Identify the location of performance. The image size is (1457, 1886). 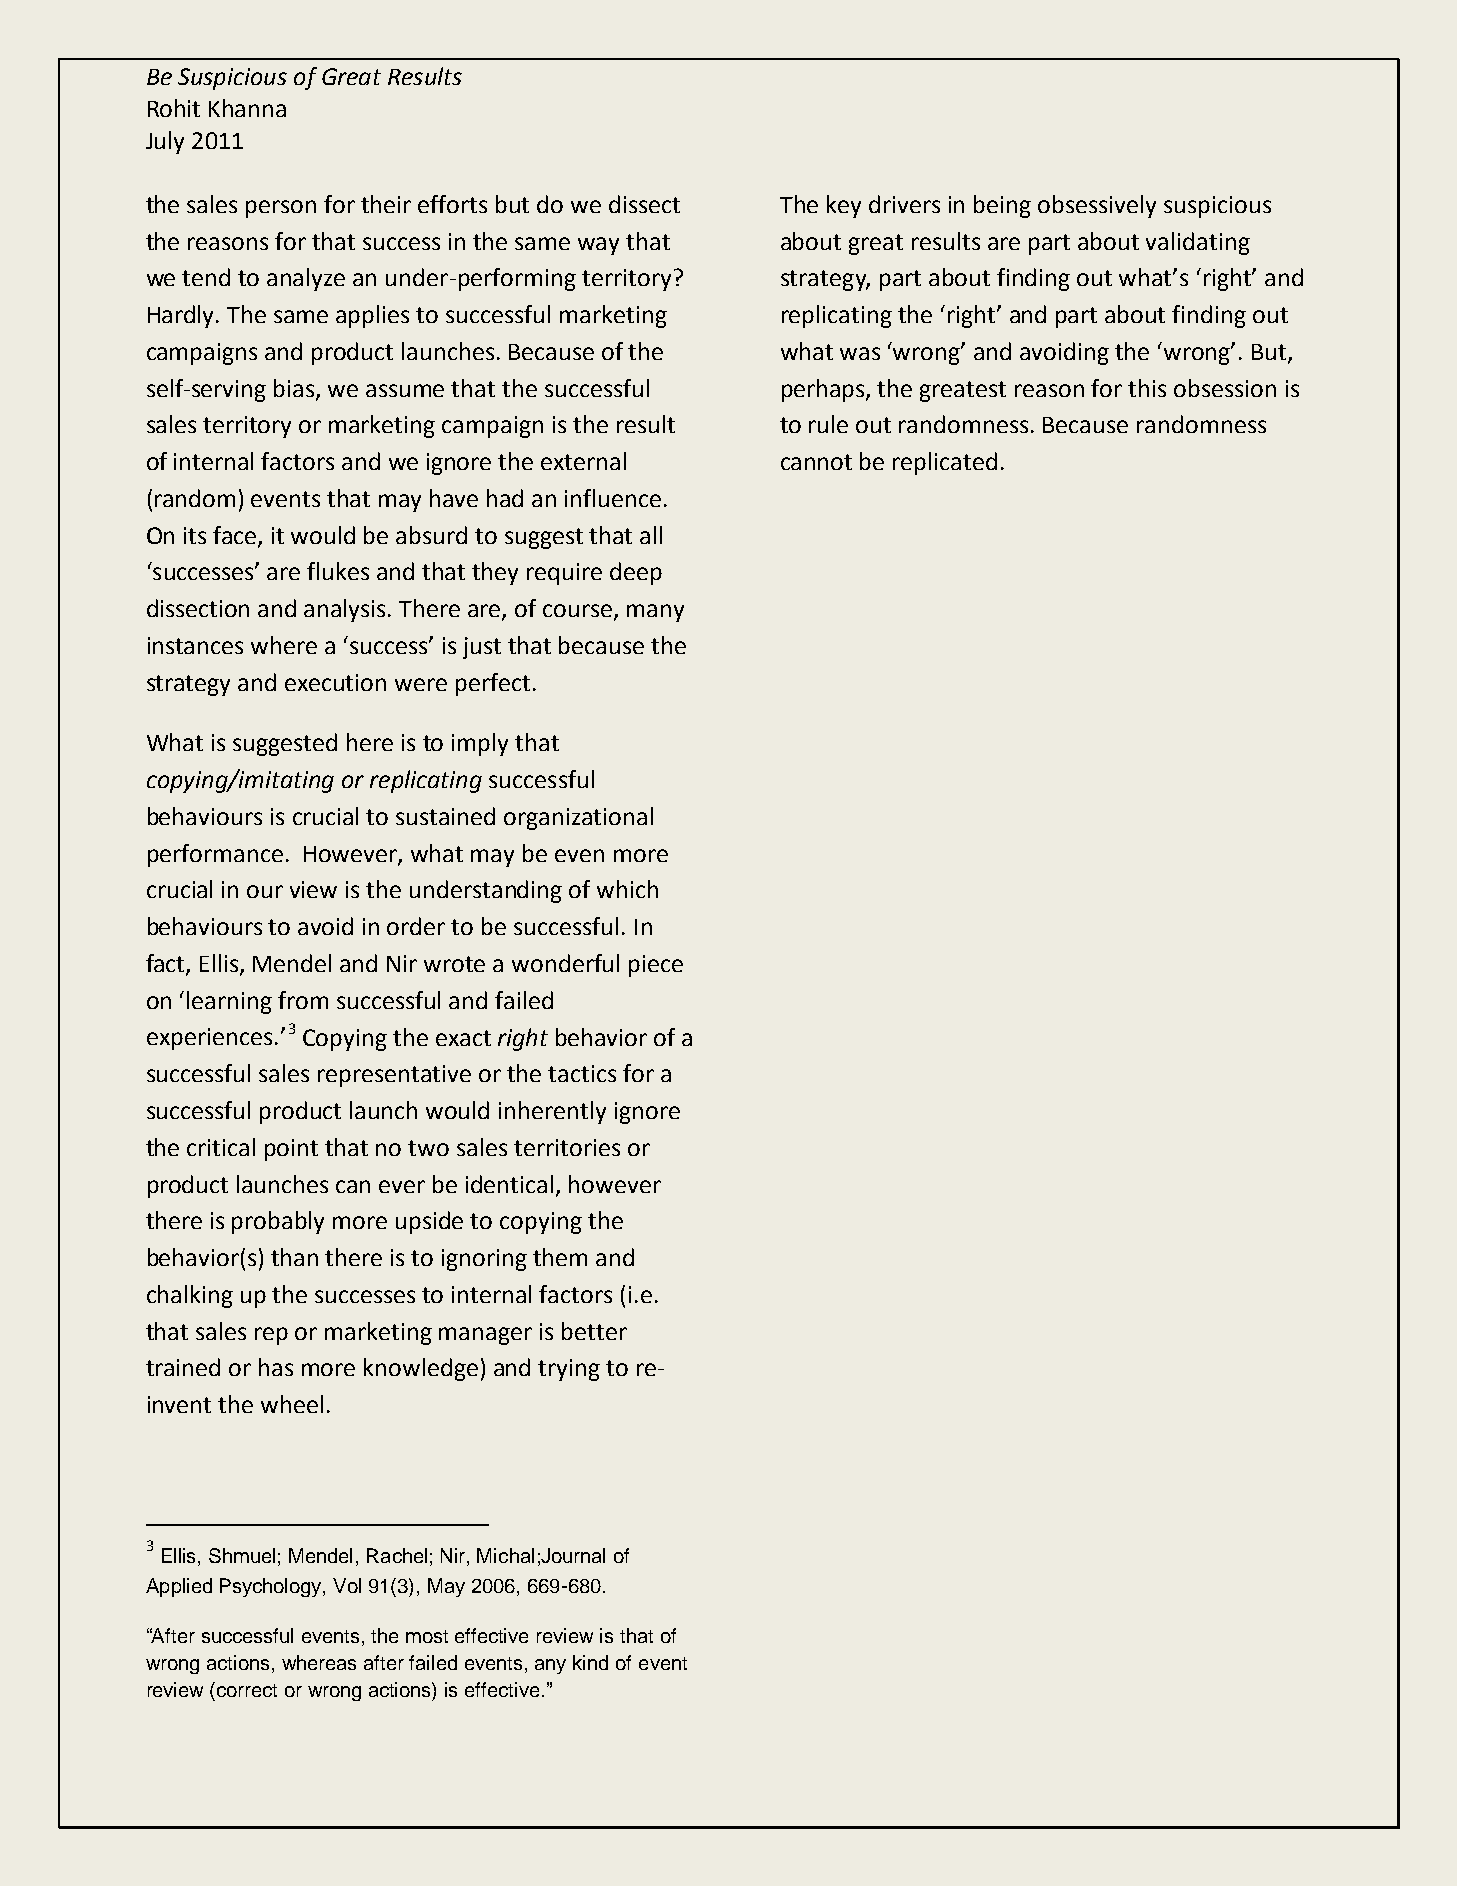
(215, 855).
